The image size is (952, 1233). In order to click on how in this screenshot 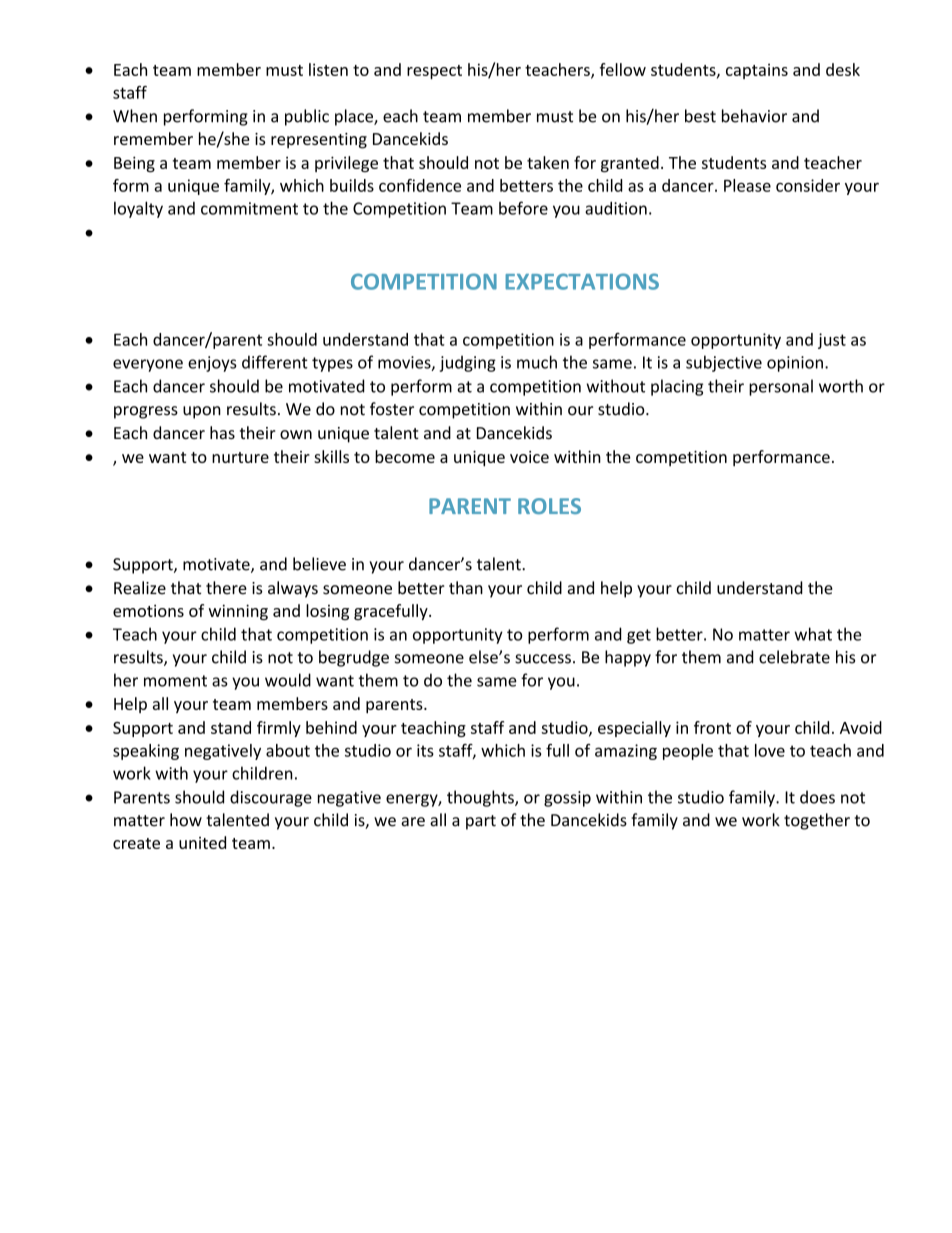, I will do `click(186, 820)`.
